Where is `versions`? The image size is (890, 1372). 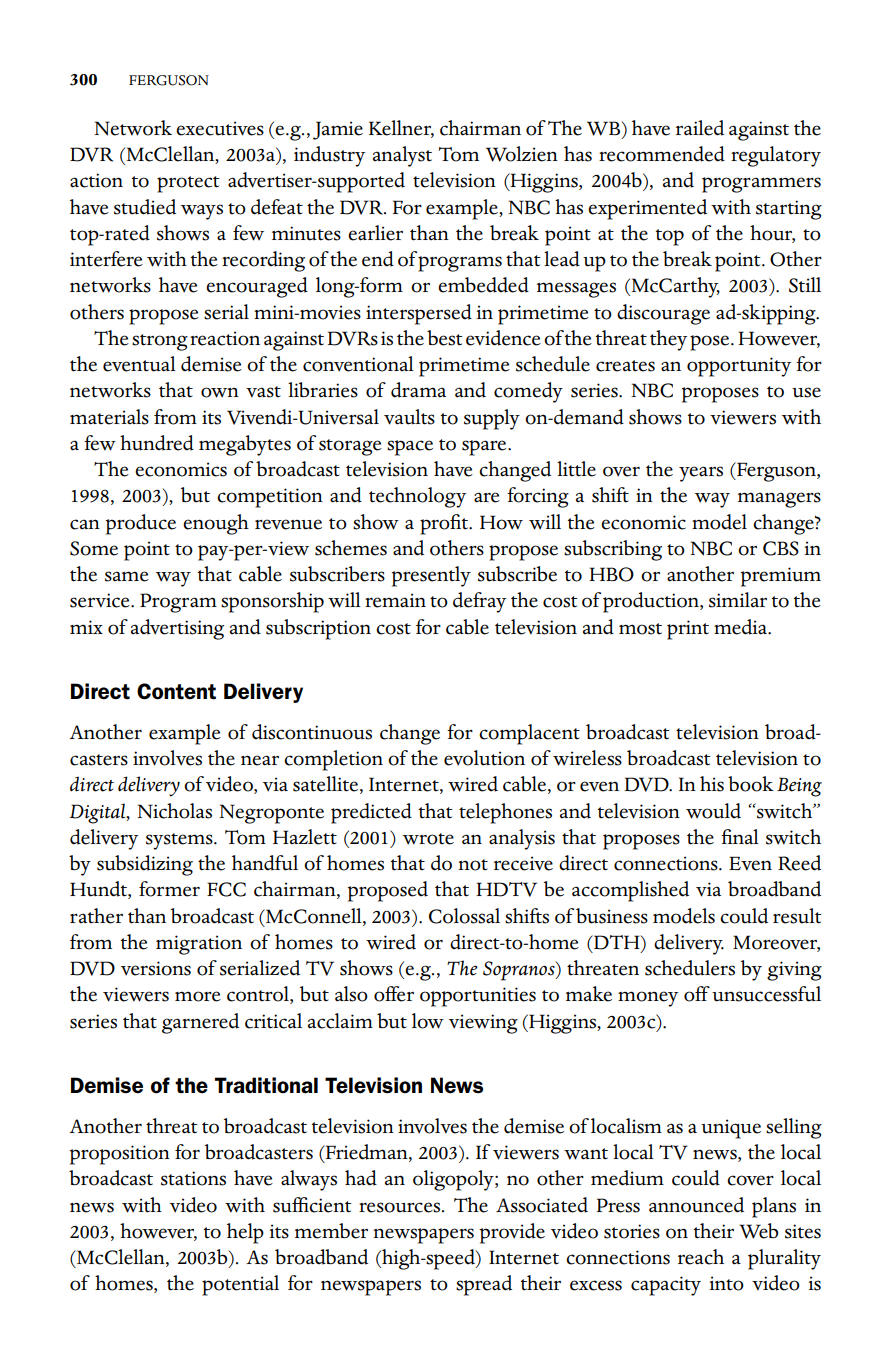 versions is located at coordinates (156, 968).
